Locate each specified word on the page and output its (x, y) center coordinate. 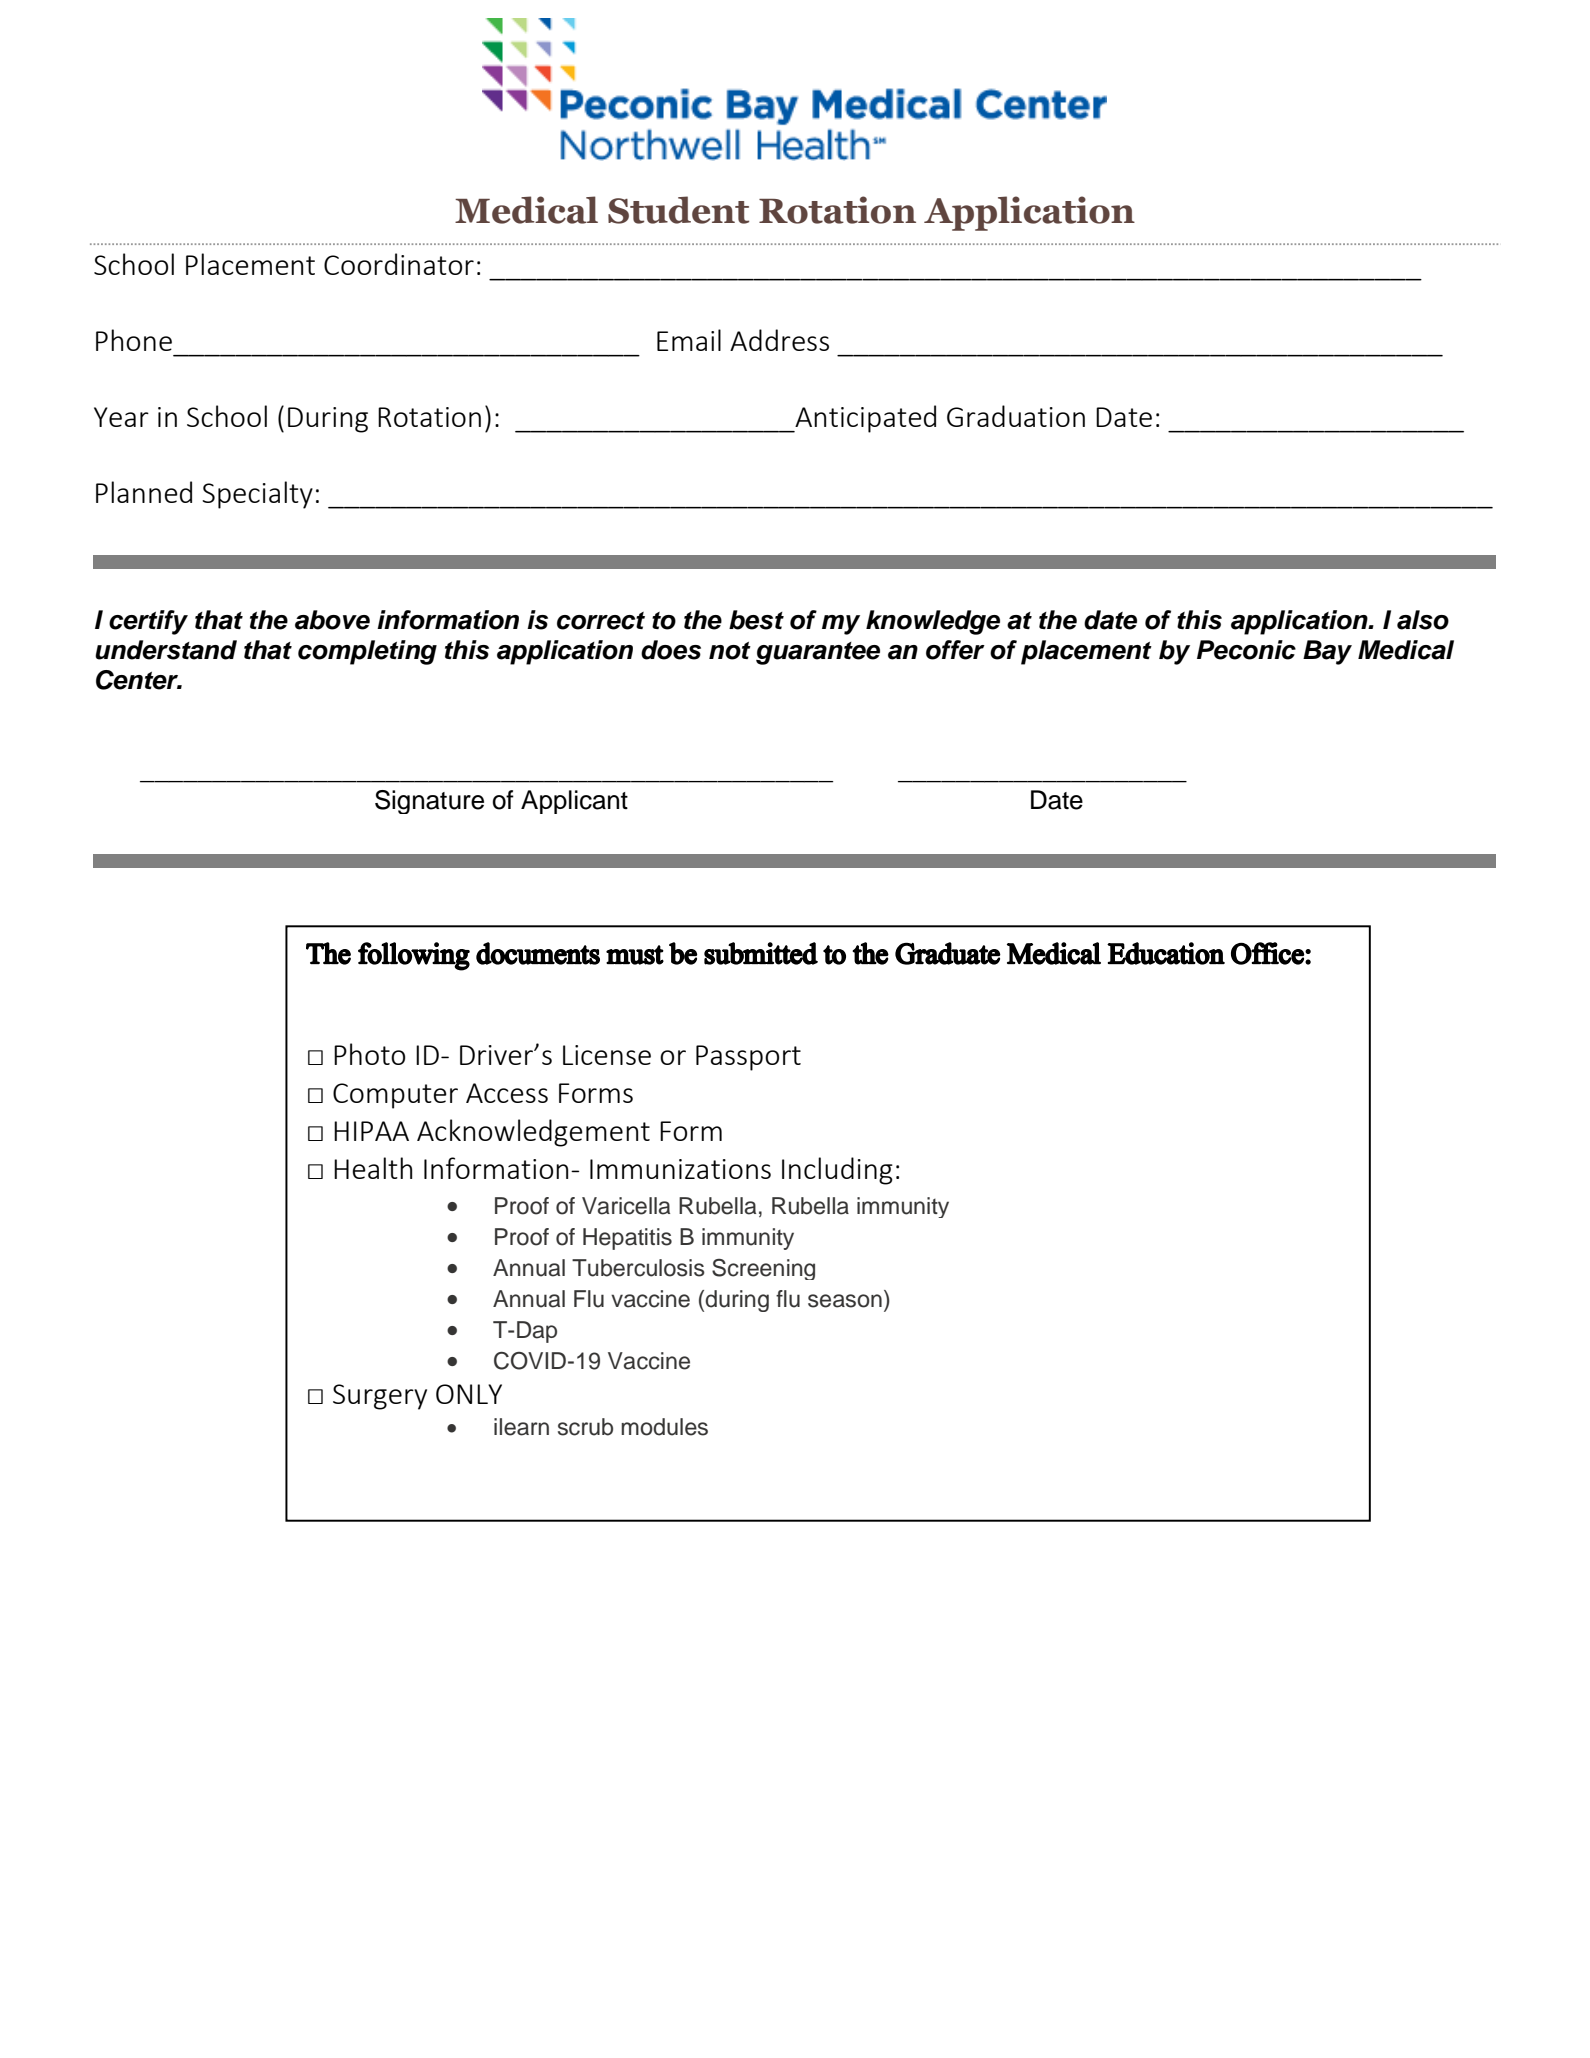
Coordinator (399, 264)
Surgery (380, 1397)
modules (664, 1427)
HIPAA (371, 1131)
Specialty (257, 495)
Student (678, 210)
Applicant (574, 802)
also (1423, 620)
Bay (1327, 652)
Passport (748, 1058)
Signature (429, 802)
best (756, 620)
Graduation (1016, 416)
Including (837, 1171)
